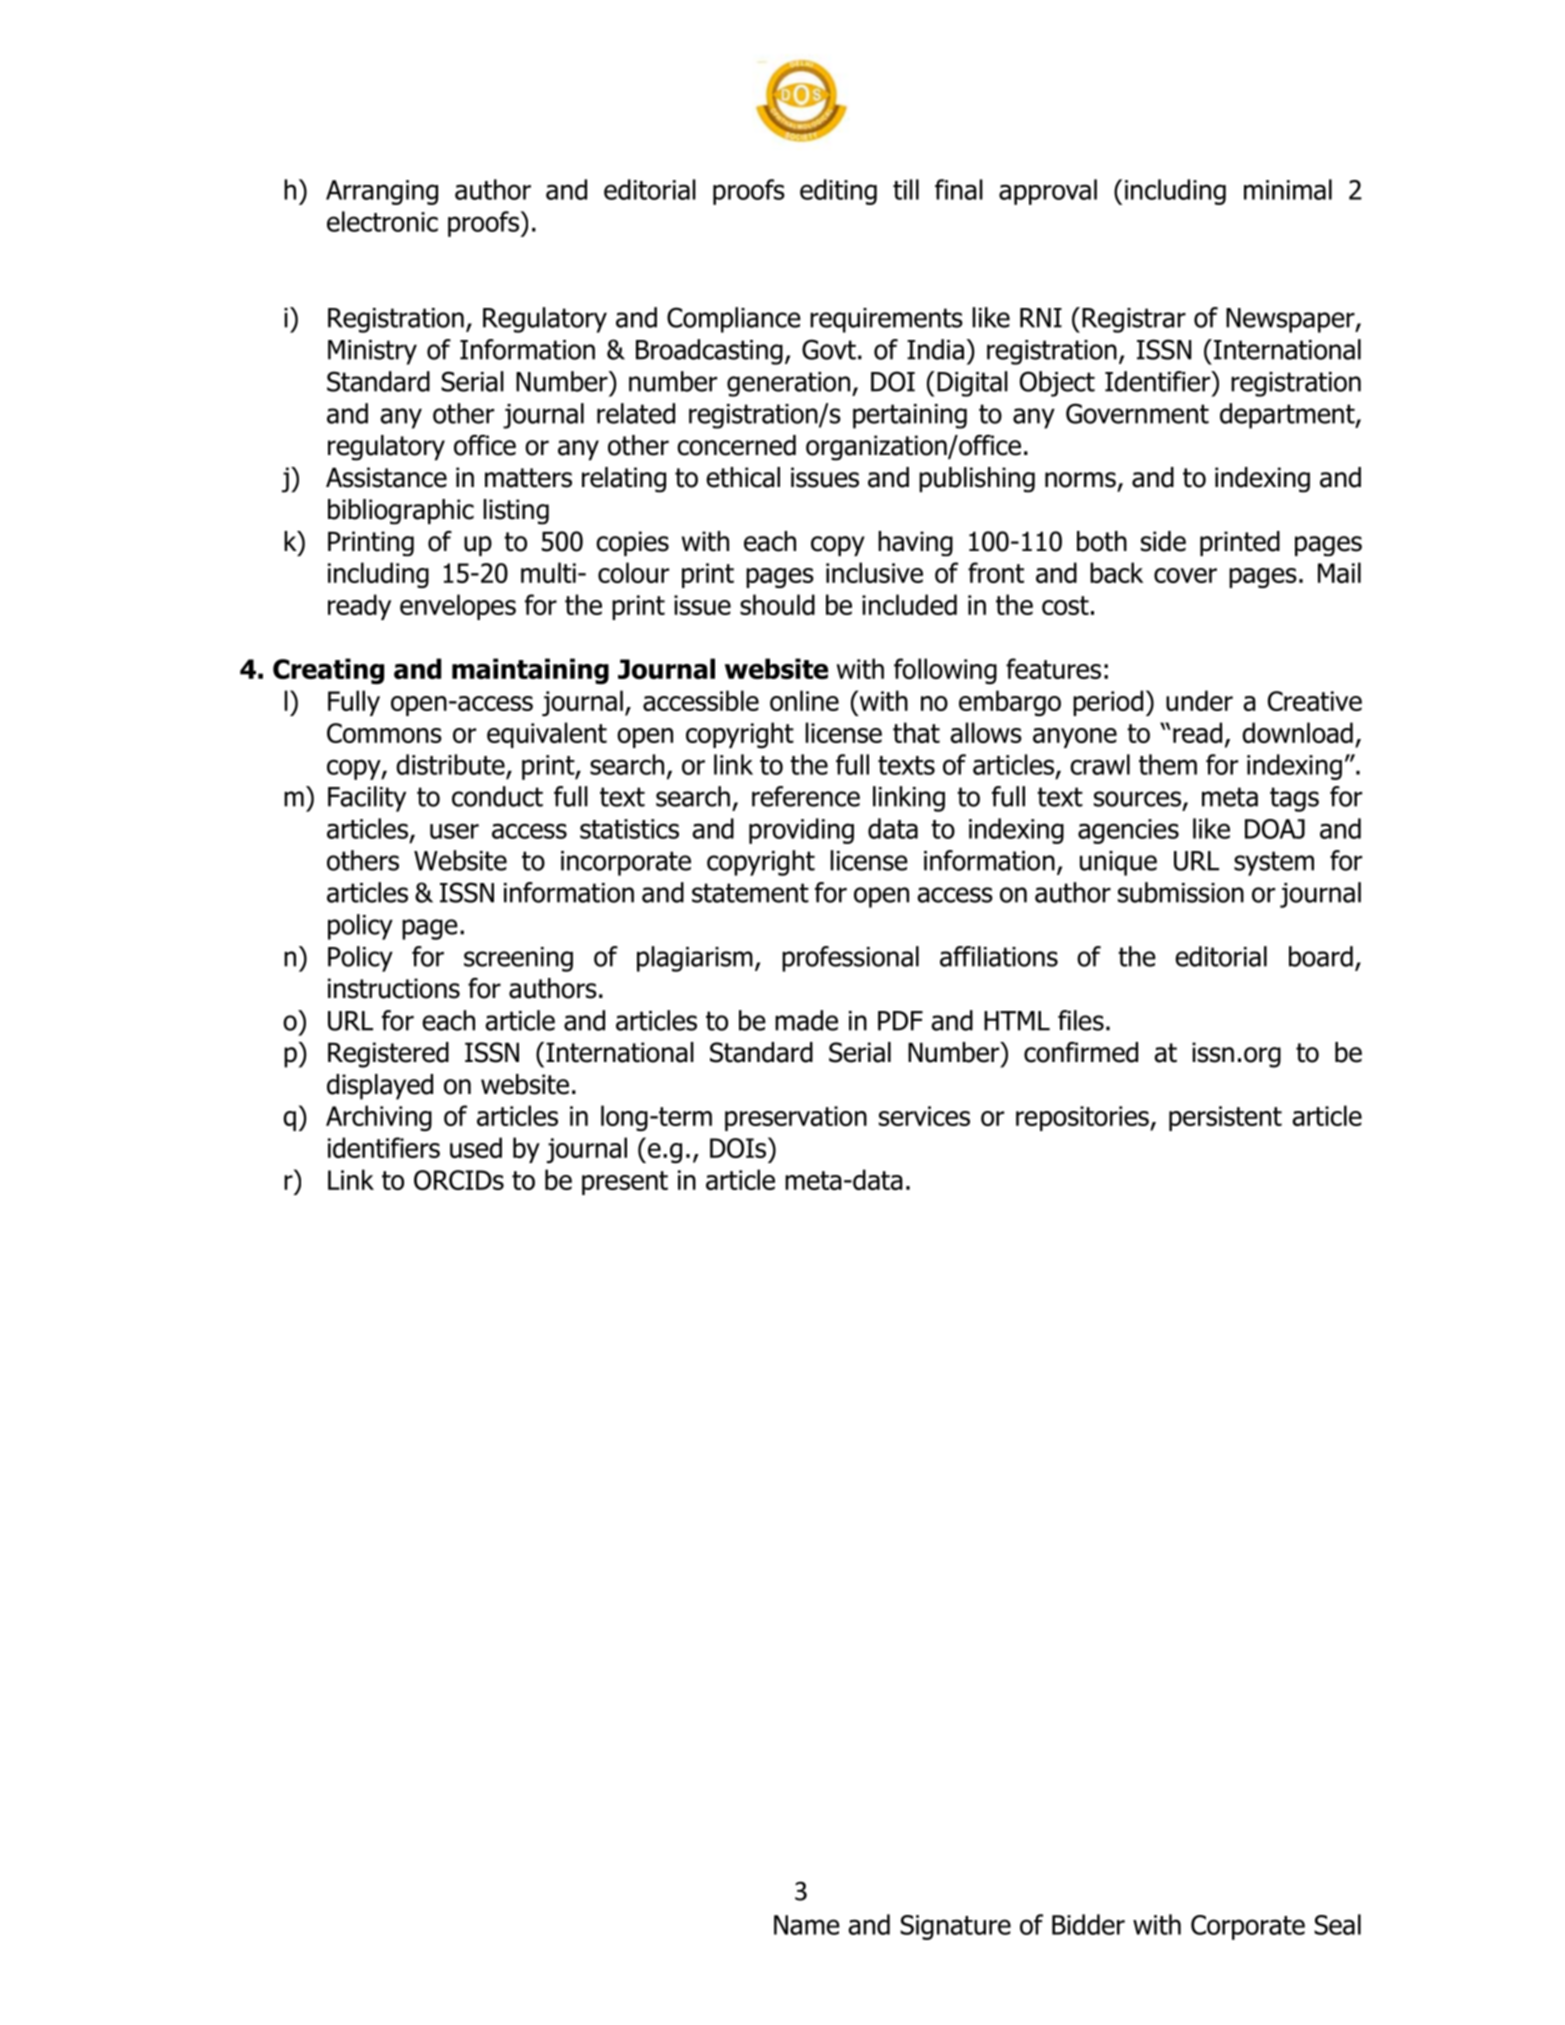  What do you see at coordinates (1288, 189) in the screenshot?
I see `minimal` at bounding box center [1288, 189].
